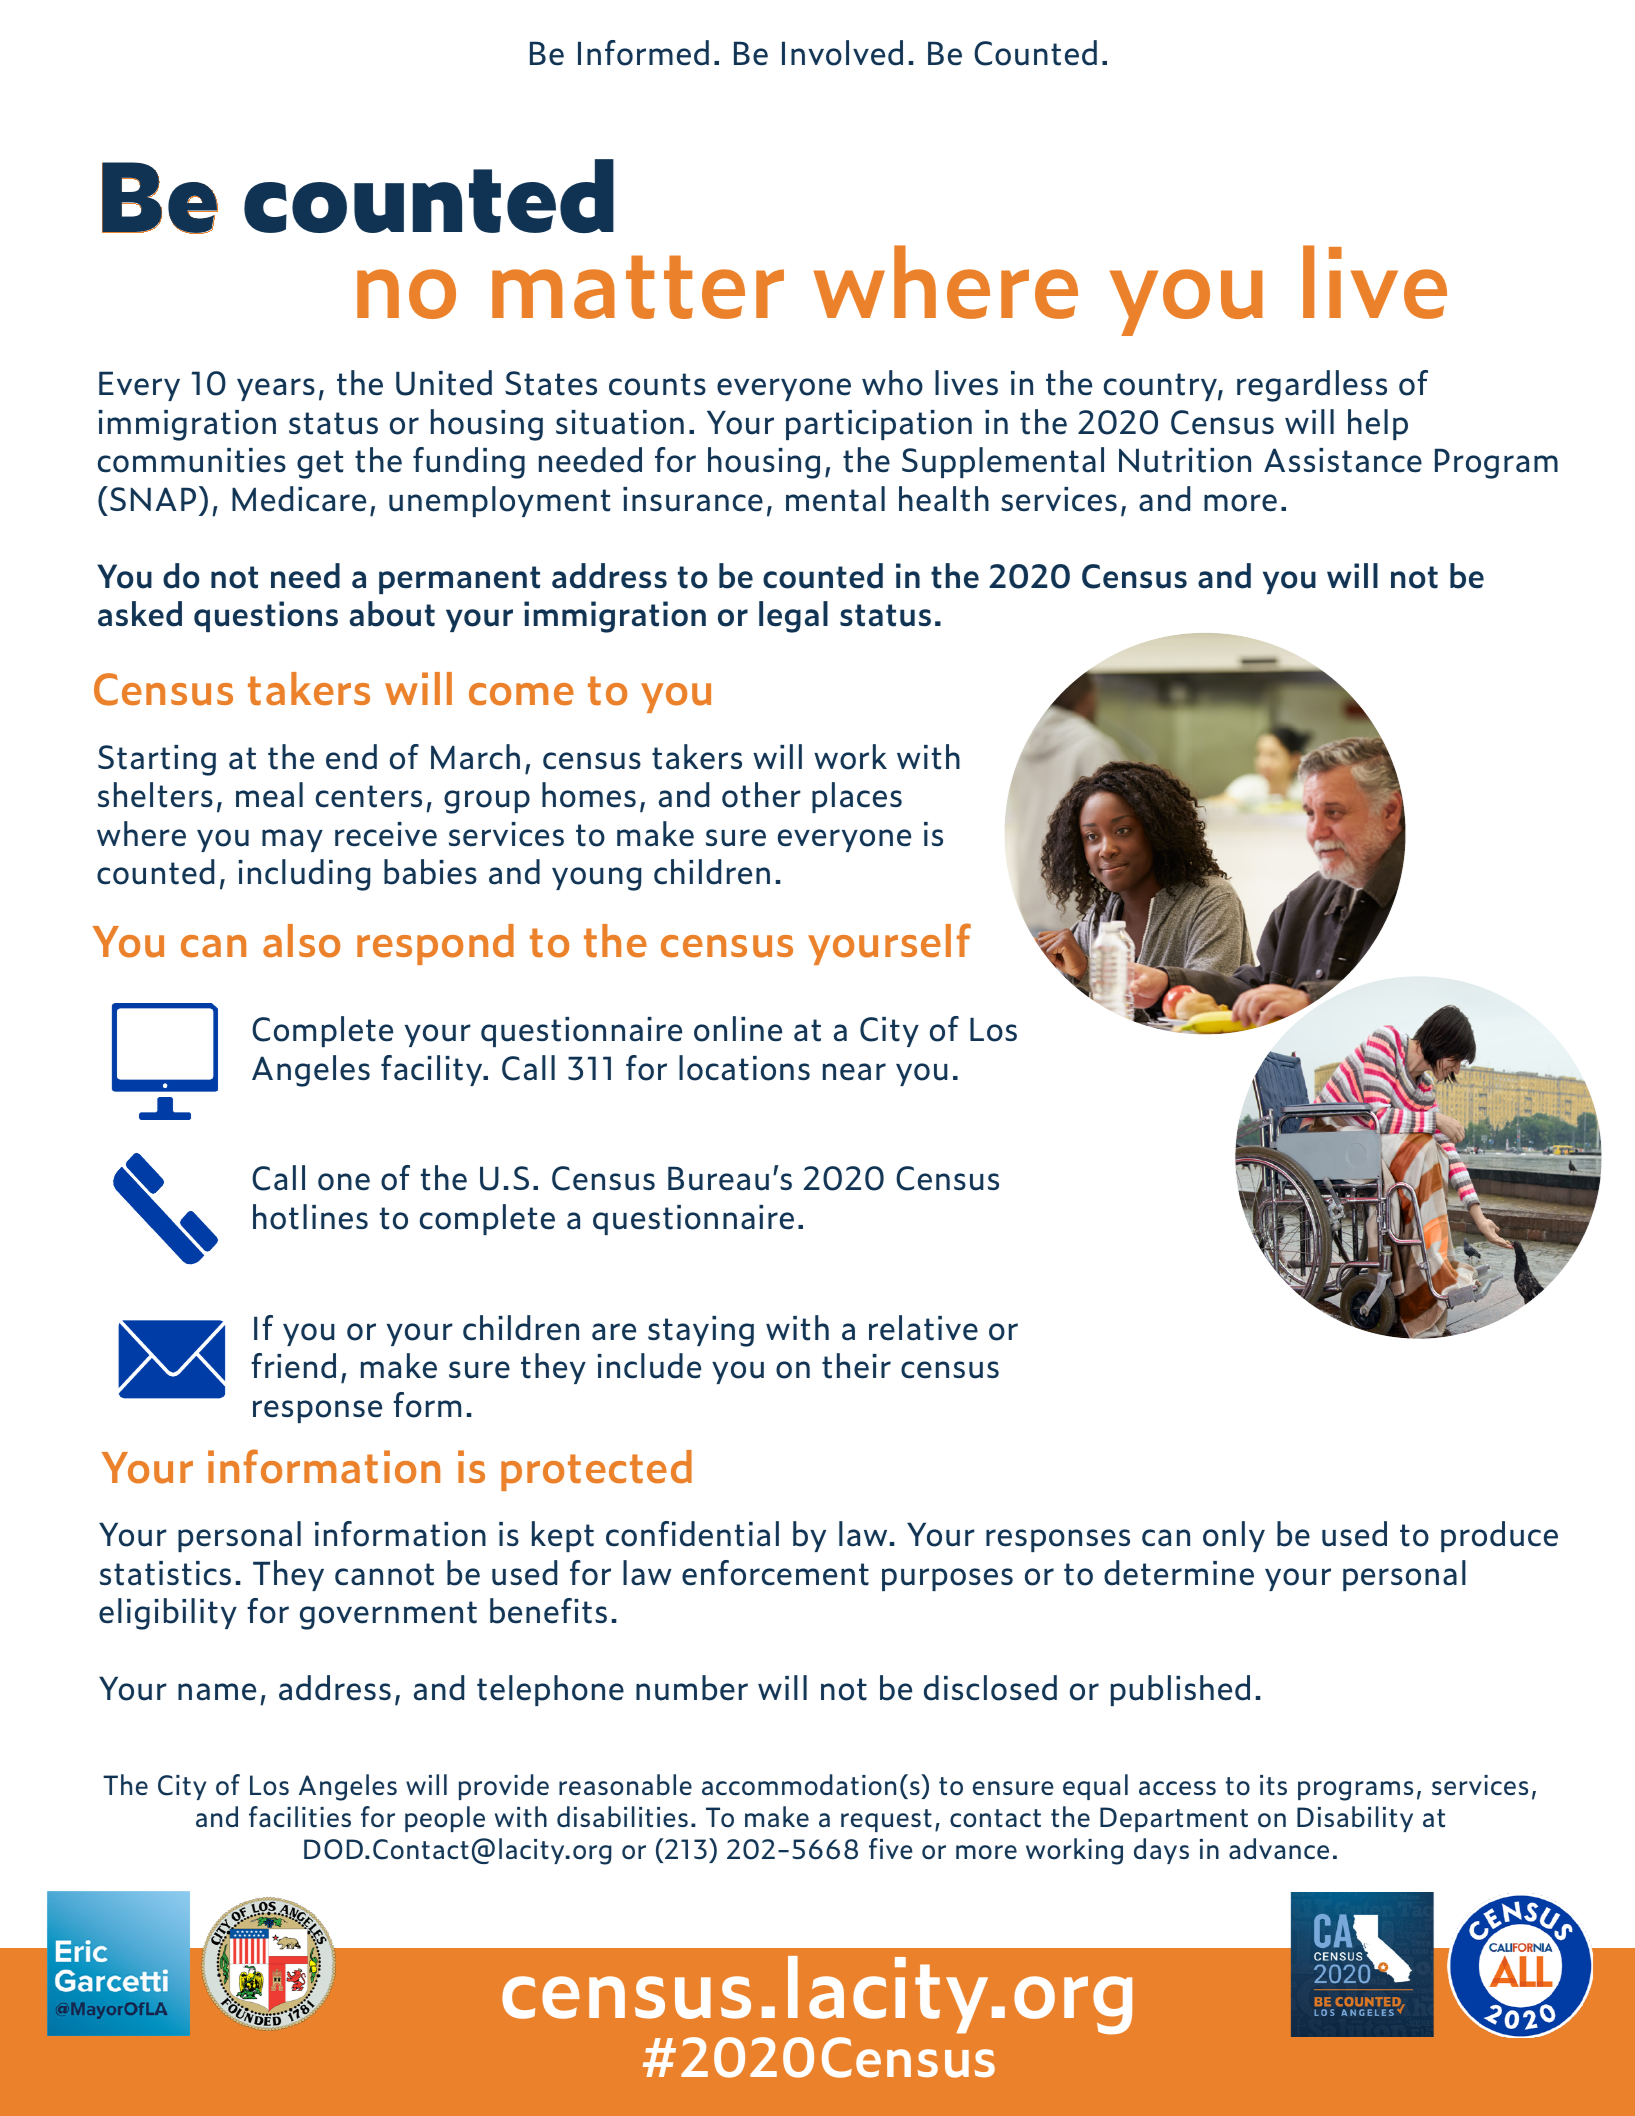 This screenshot has height=2116, width=1635. Describe the element at coordinates (1355, 1819) in the screenshot. I see `Disability` at that location.
